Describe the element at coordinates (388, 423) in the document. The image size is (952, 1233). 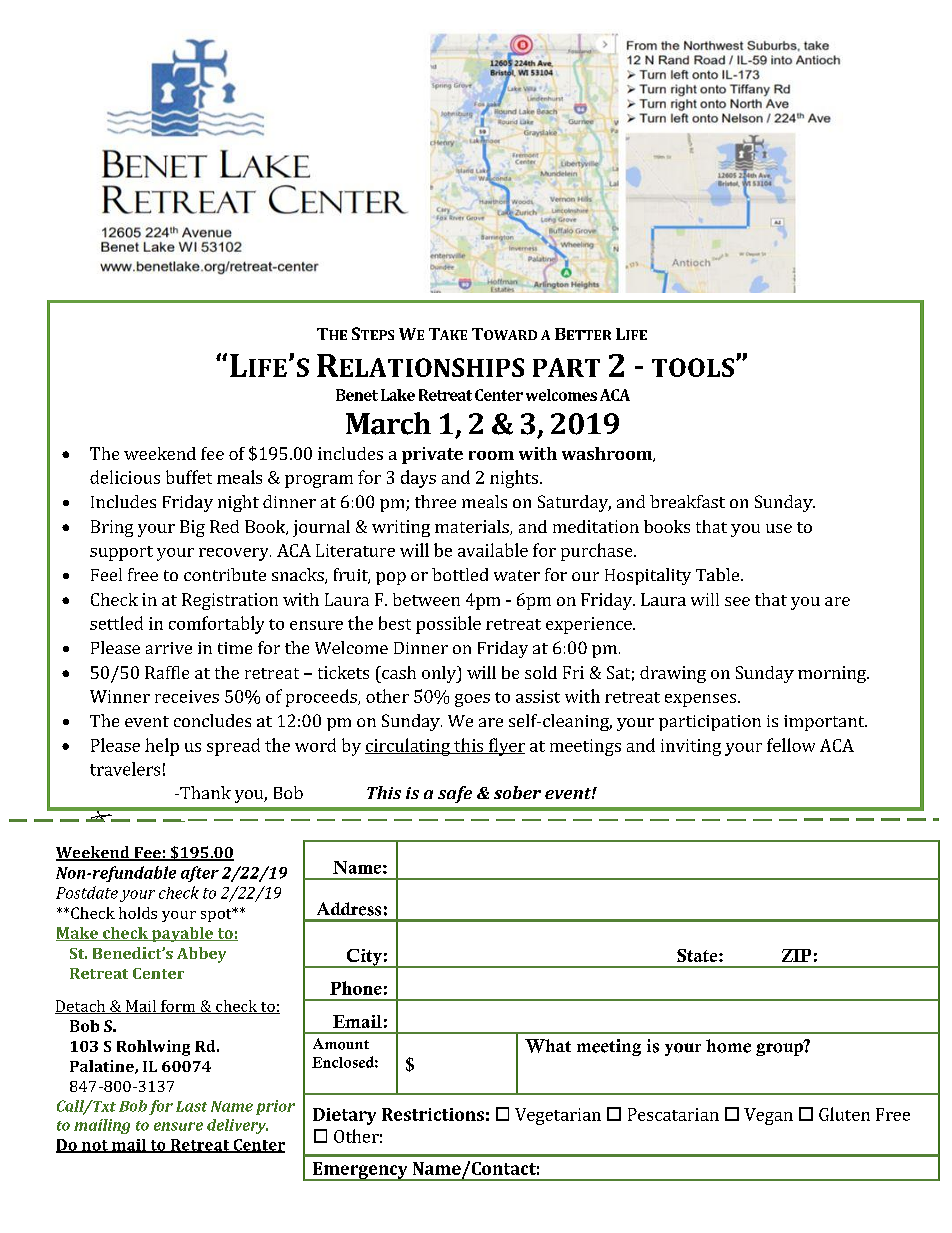
I see `March` at that location.
